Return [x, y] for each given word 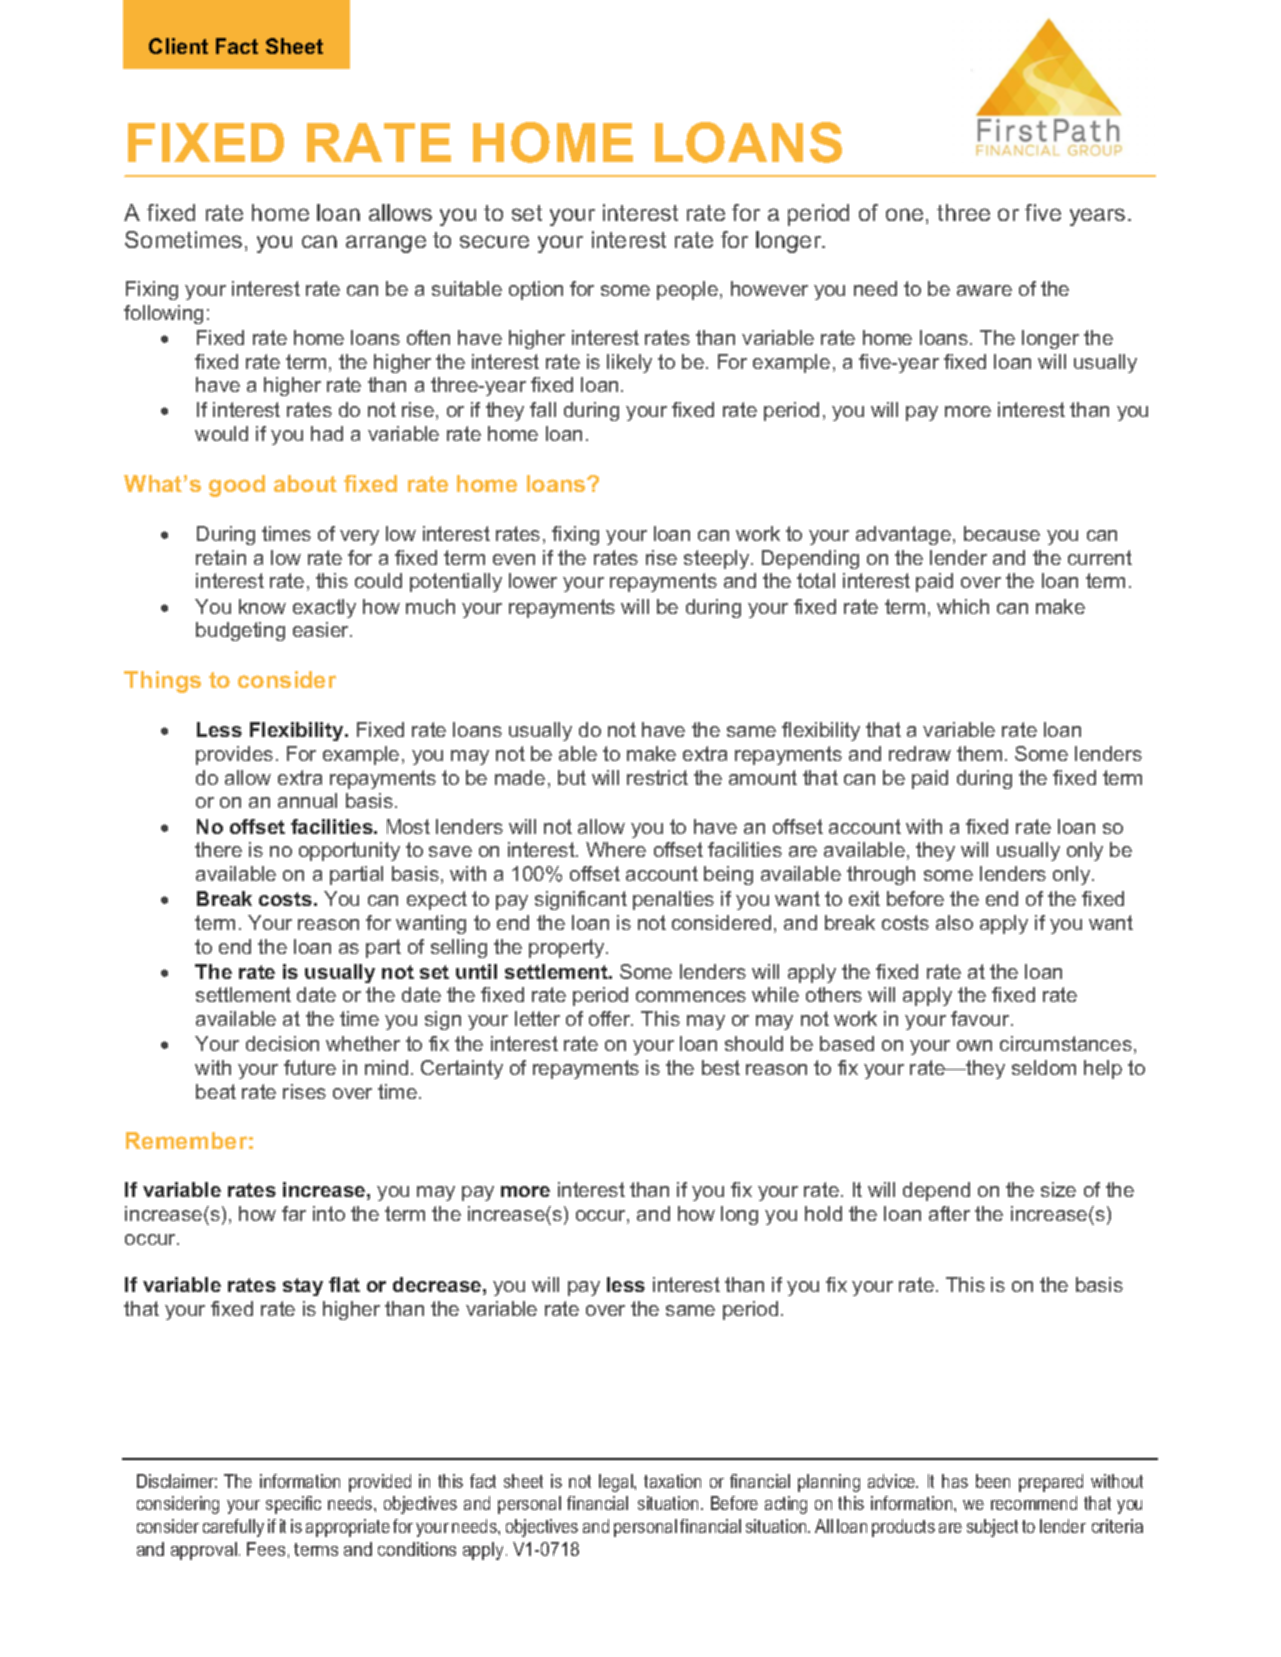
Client [178, 46]
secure [494, 241]
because [1002, 533]
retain [221, 557]
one [904, 214]
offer [611, 1018]
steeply [718, 559]
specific [293, 1505]
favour [981, 1018]
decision [282, 1043]
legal [617, 1483]
